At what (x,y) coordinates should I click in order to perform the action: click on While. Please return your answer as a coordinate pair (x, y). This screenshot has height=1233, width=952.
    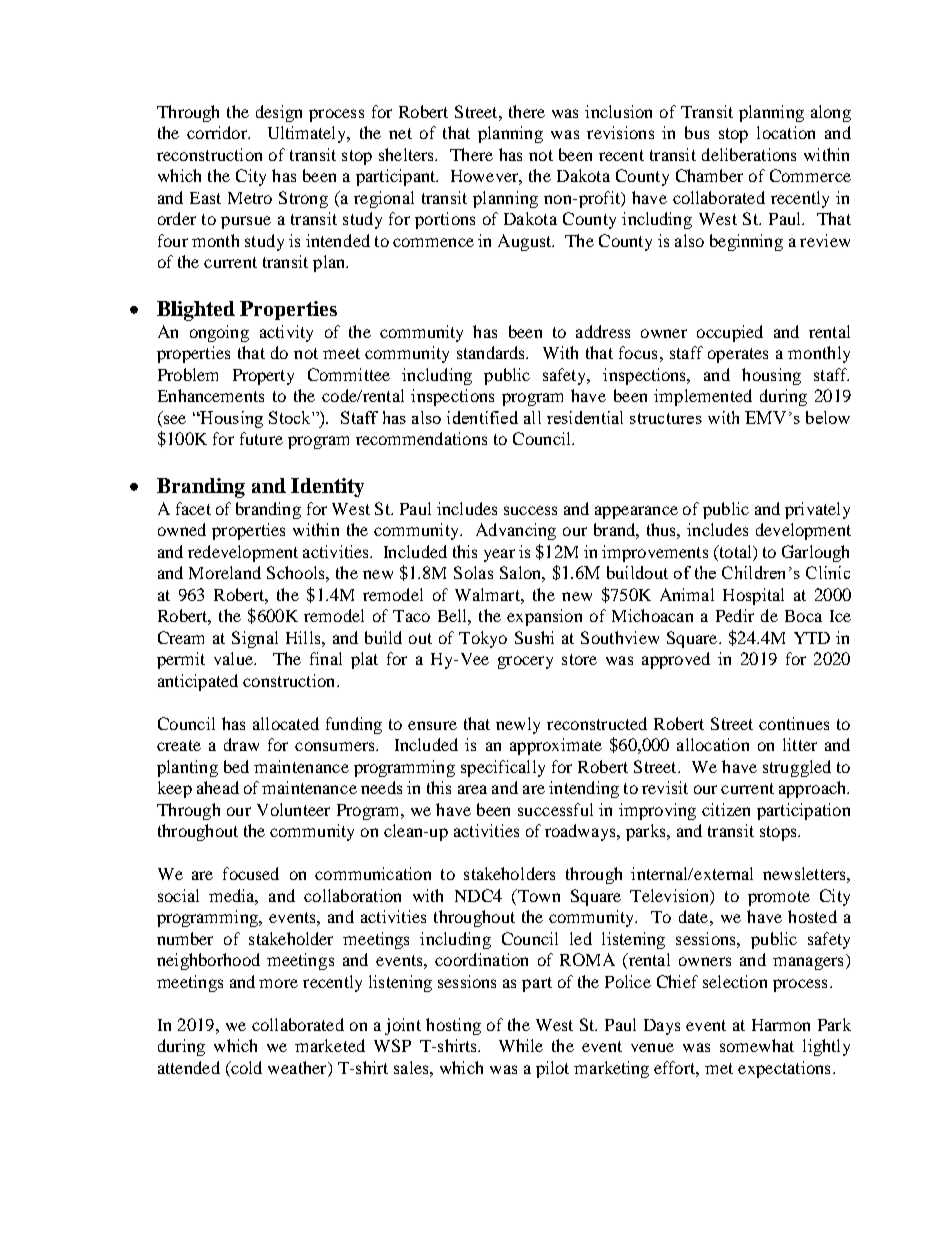
    Looking at the image, I should click on (521, 1045).
